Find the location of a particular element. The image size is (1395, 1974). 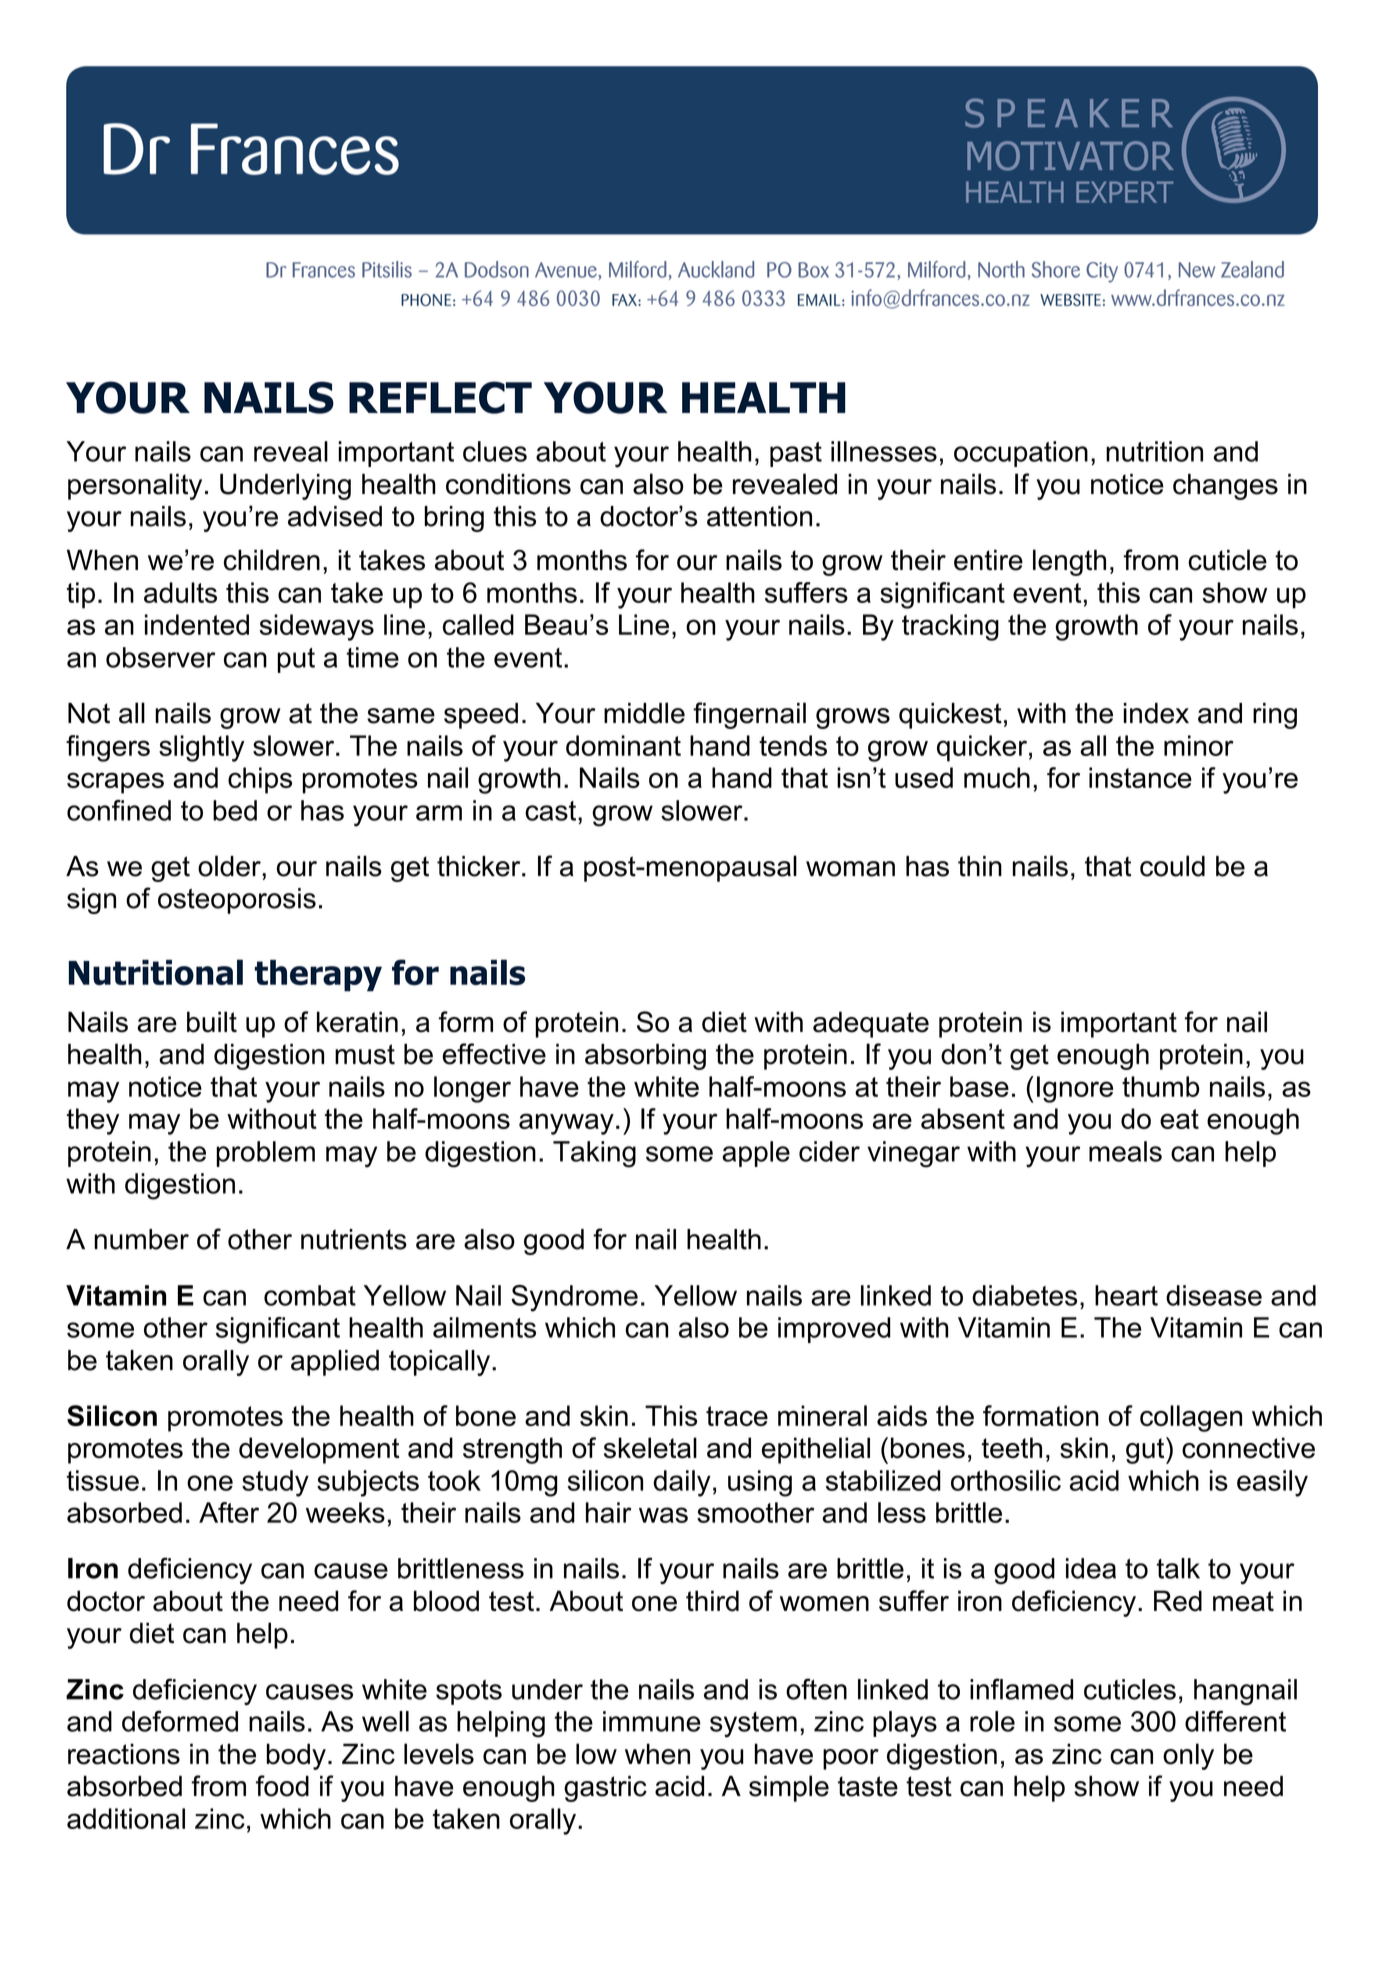

past is located at coordinates (796, 454).
